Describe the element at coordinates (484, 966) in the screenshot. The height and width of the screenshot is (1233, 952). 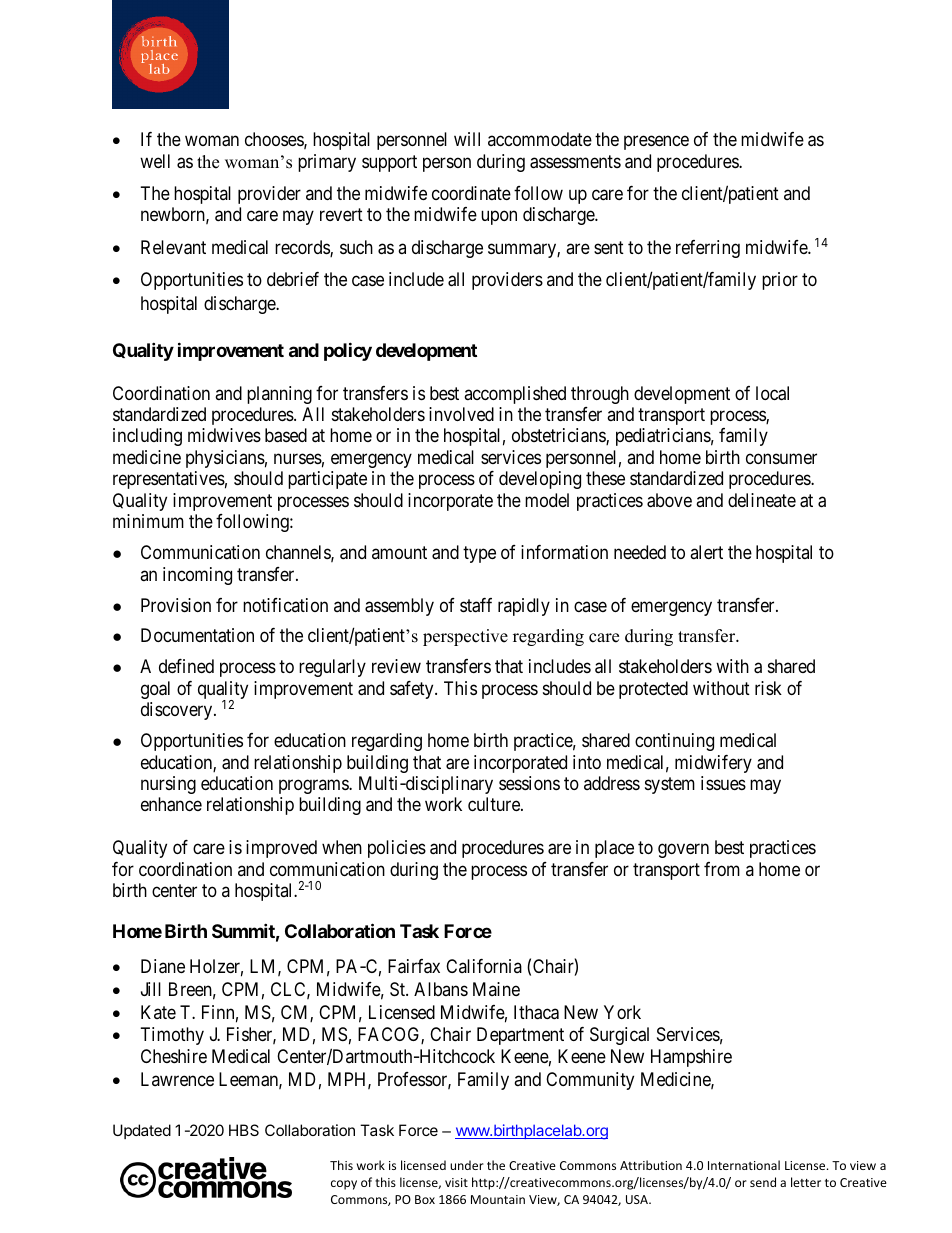
I see `California` at that location.
